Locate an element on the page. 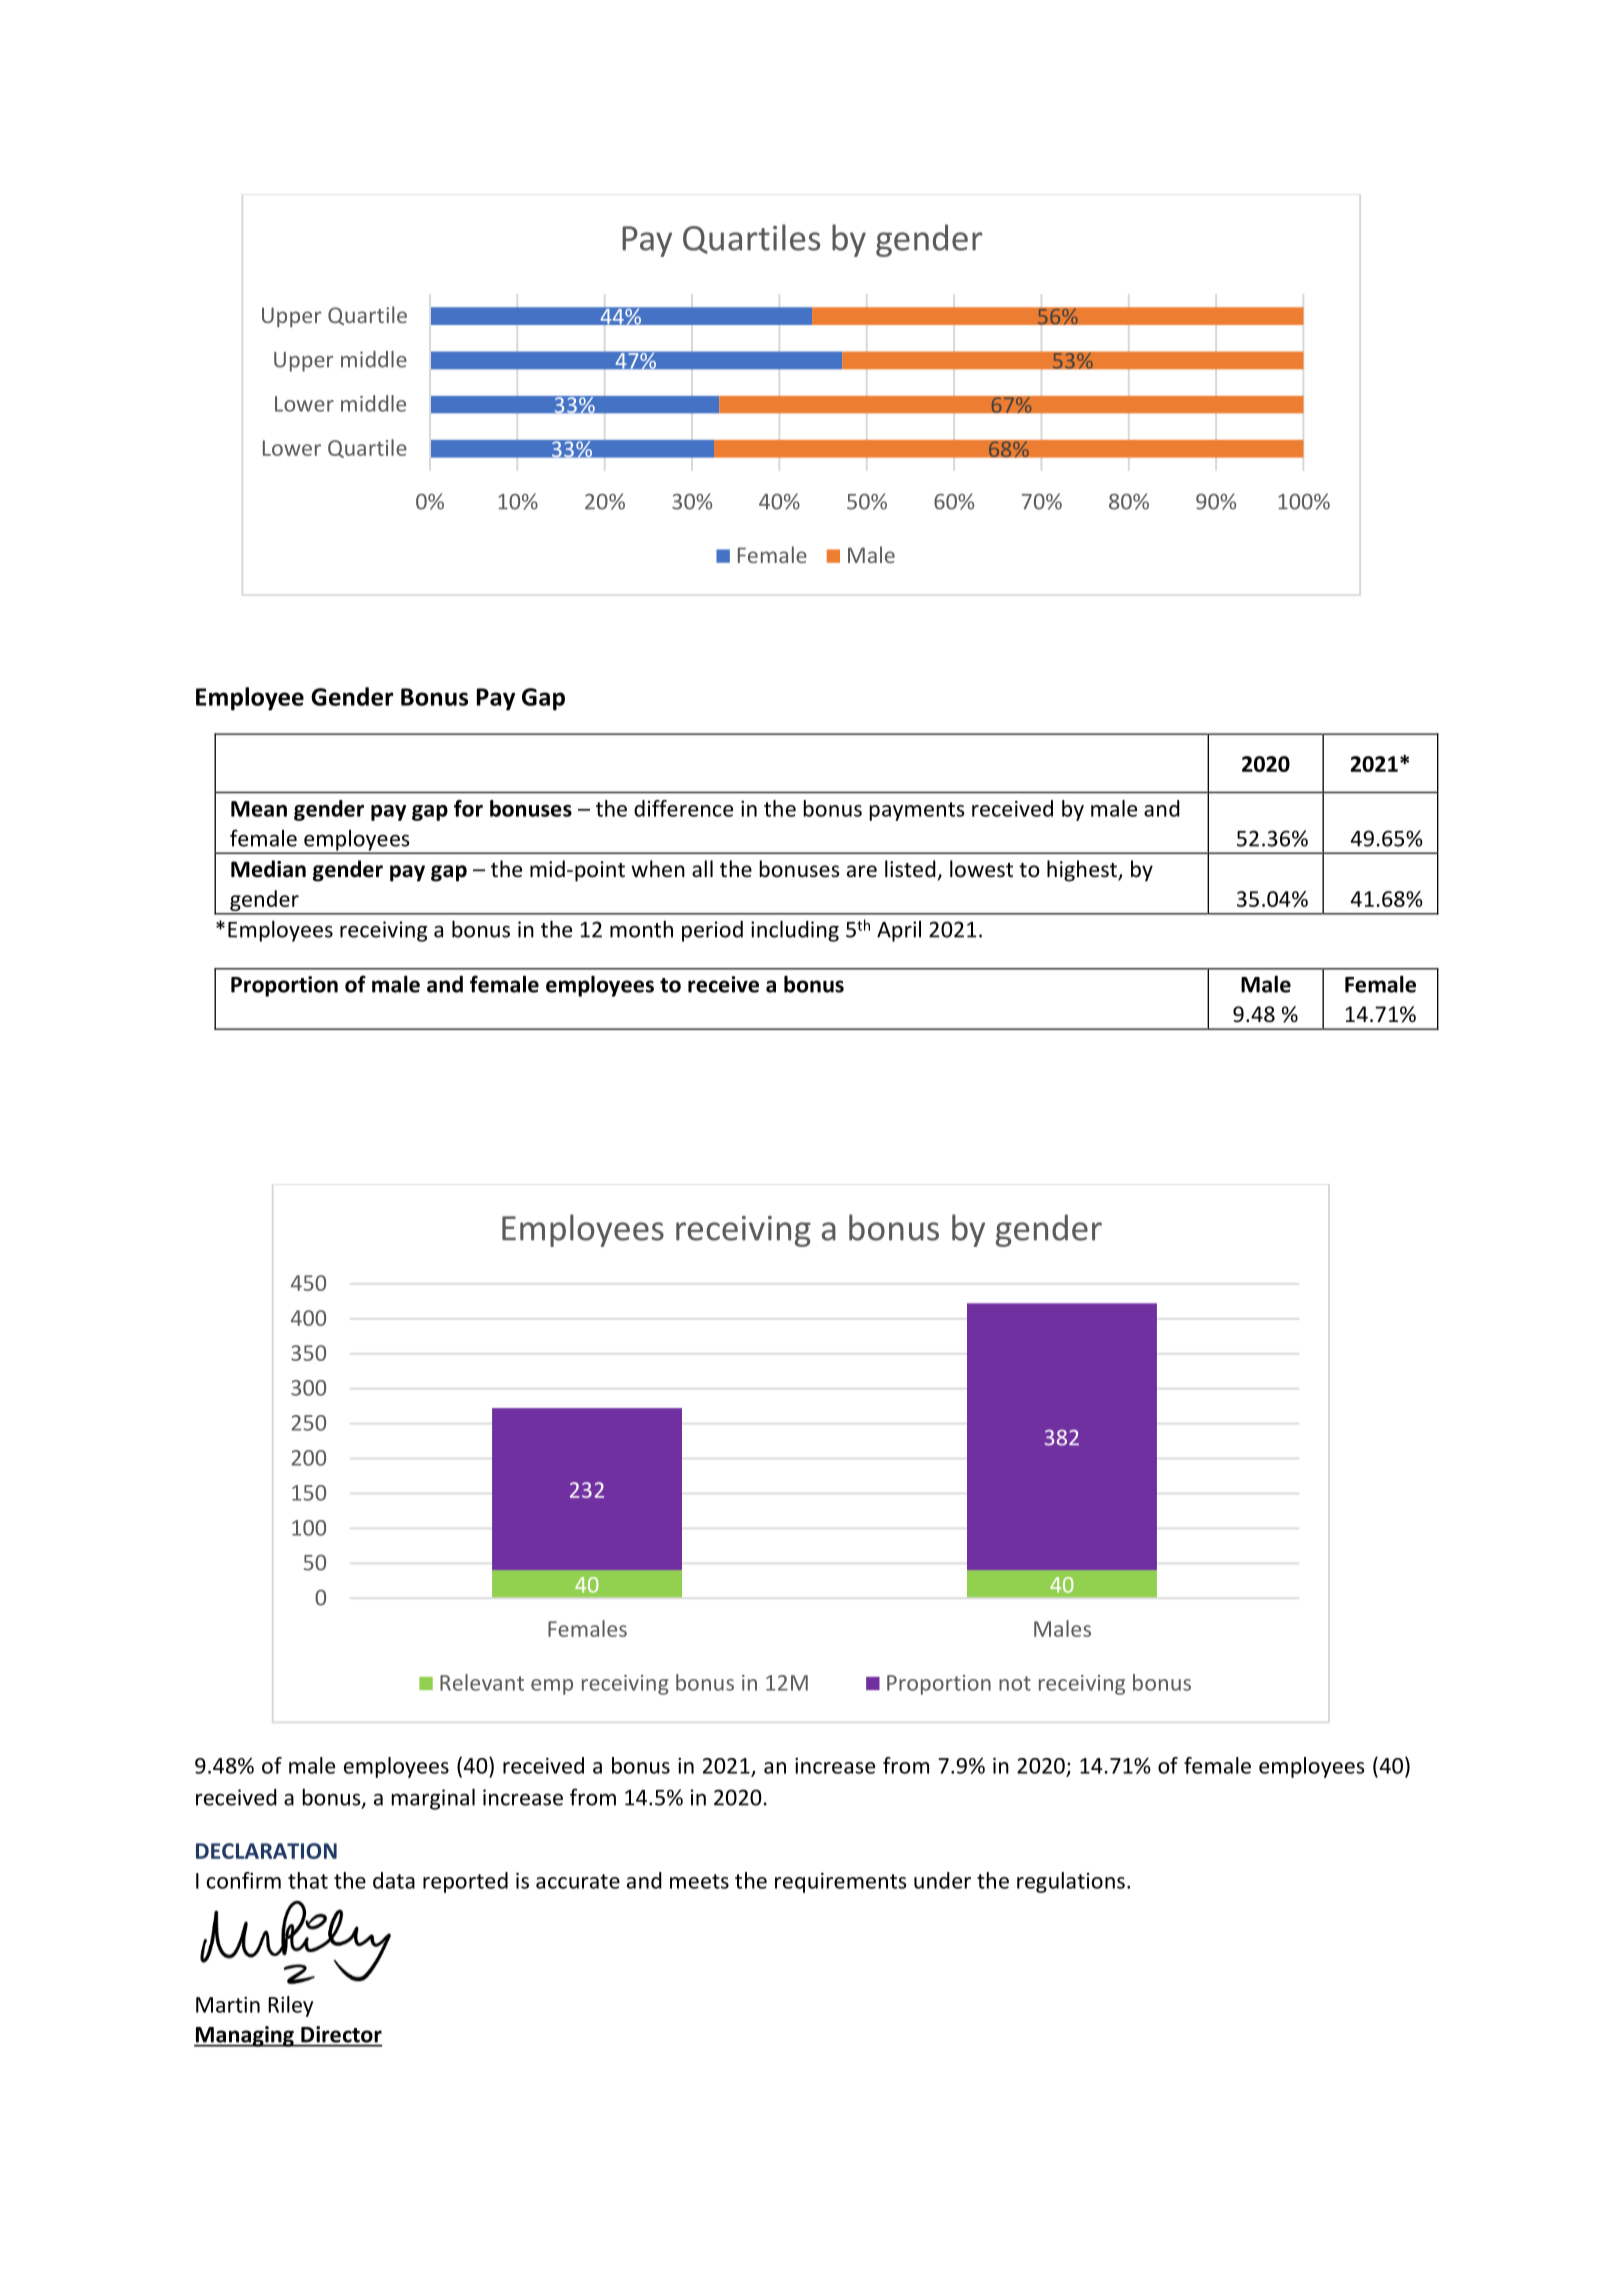 This document has width=1605, height=2269. Riley is located at coordinates (290, 2006).
